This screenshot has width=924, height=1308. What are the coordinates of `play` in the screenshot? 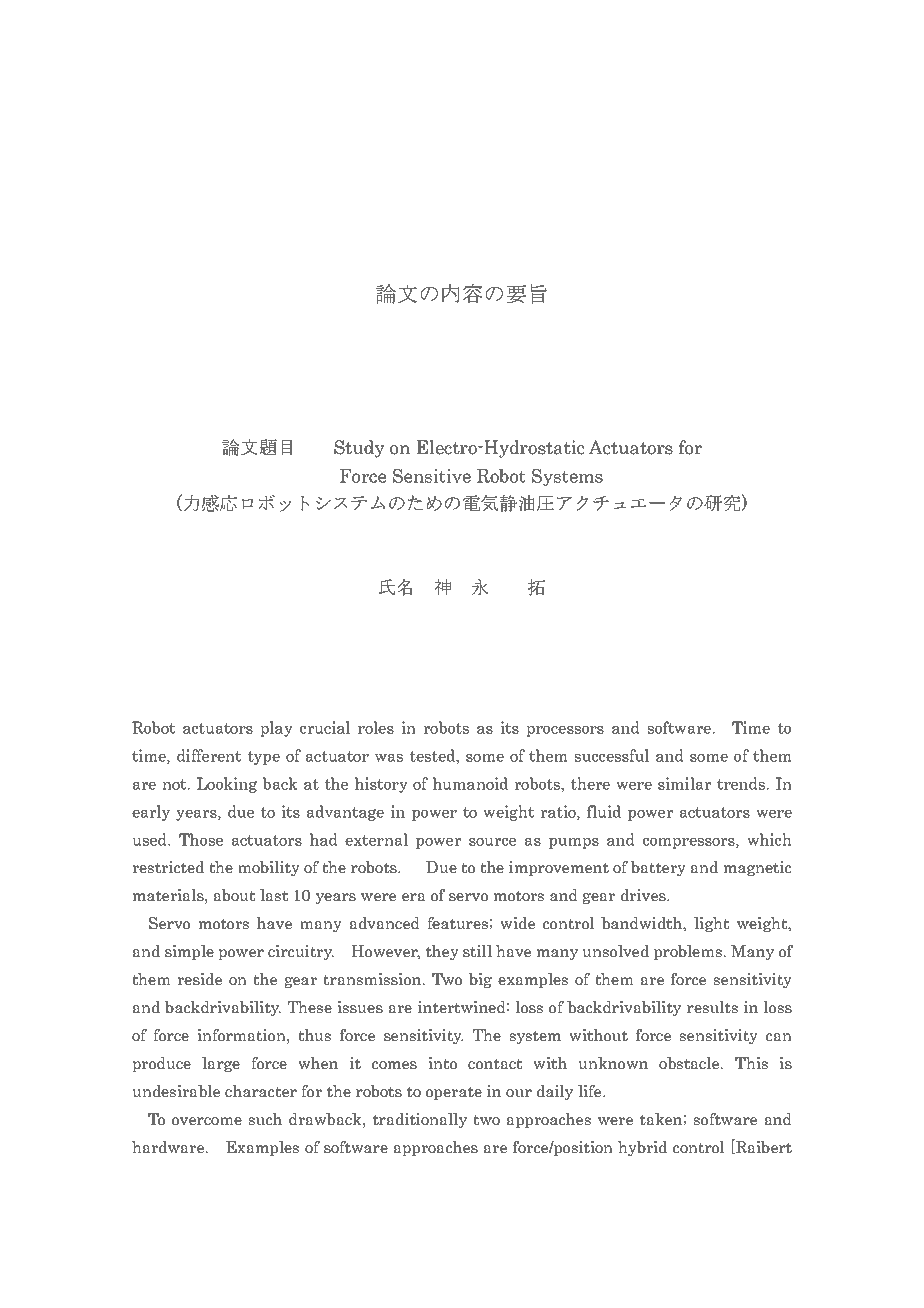 It's located at (276, 729).
